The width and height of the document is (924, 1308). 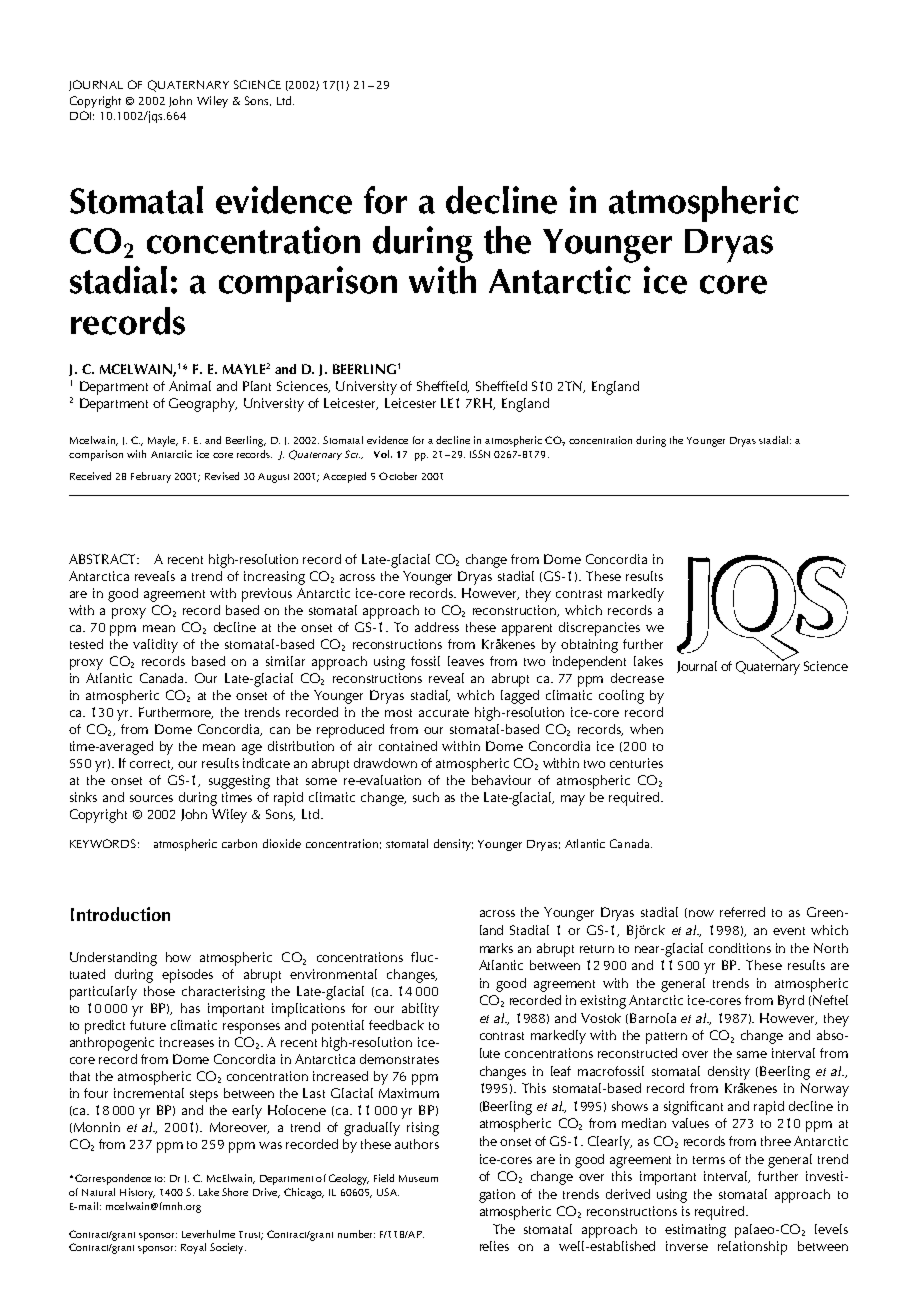 I want to click on relies, so click(x=494, y=1246).
